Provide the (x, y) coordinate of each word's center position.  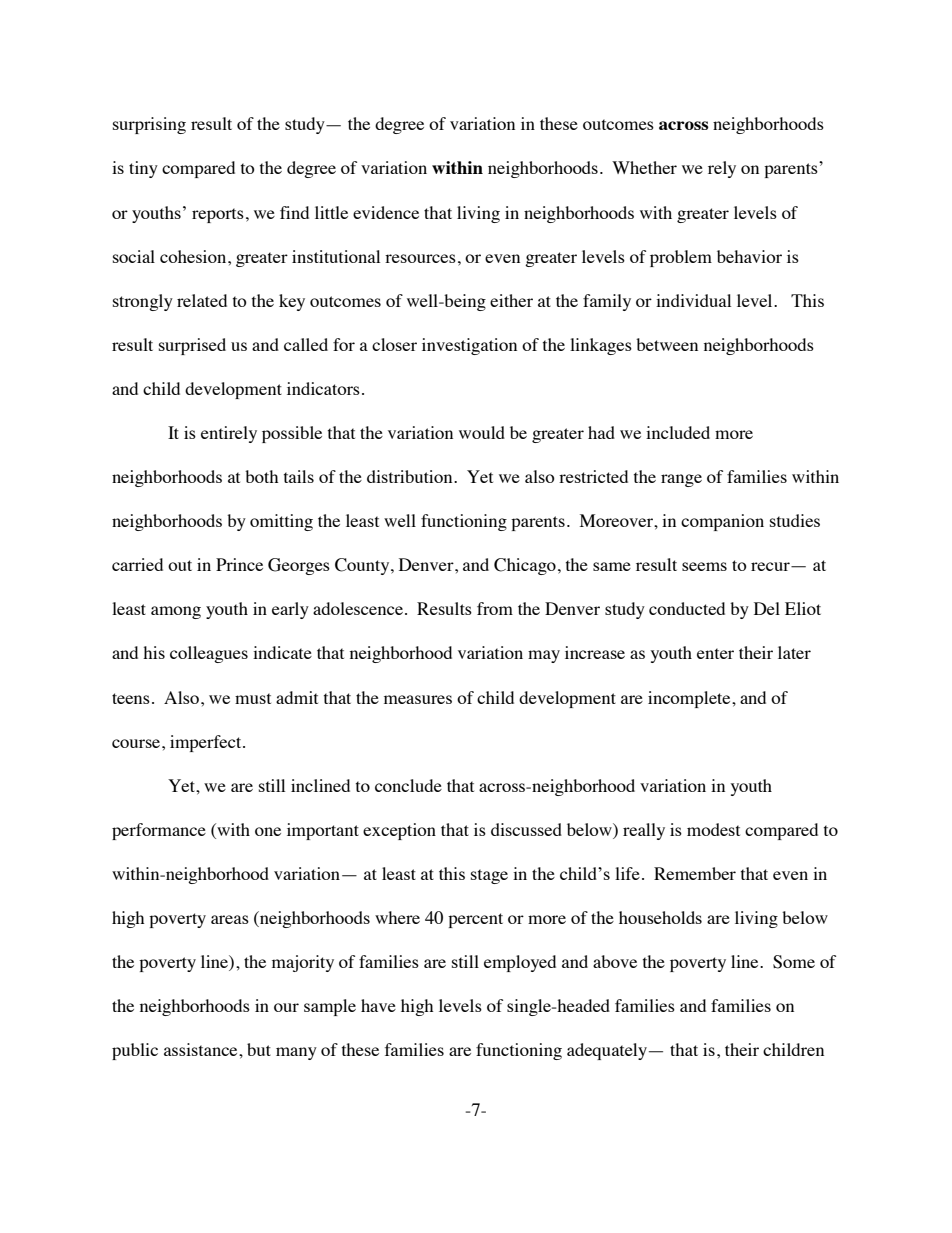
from (495, 608)
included (678, 432)
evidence (386, 212)
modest (713, 829)
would (482, 432)
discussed (526, 829)
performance (159, 831)
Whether (644, 167)
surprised (192, 346)
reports (218, 215)
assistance (202, 1049)
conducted (687, 608)
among (176, 612)
